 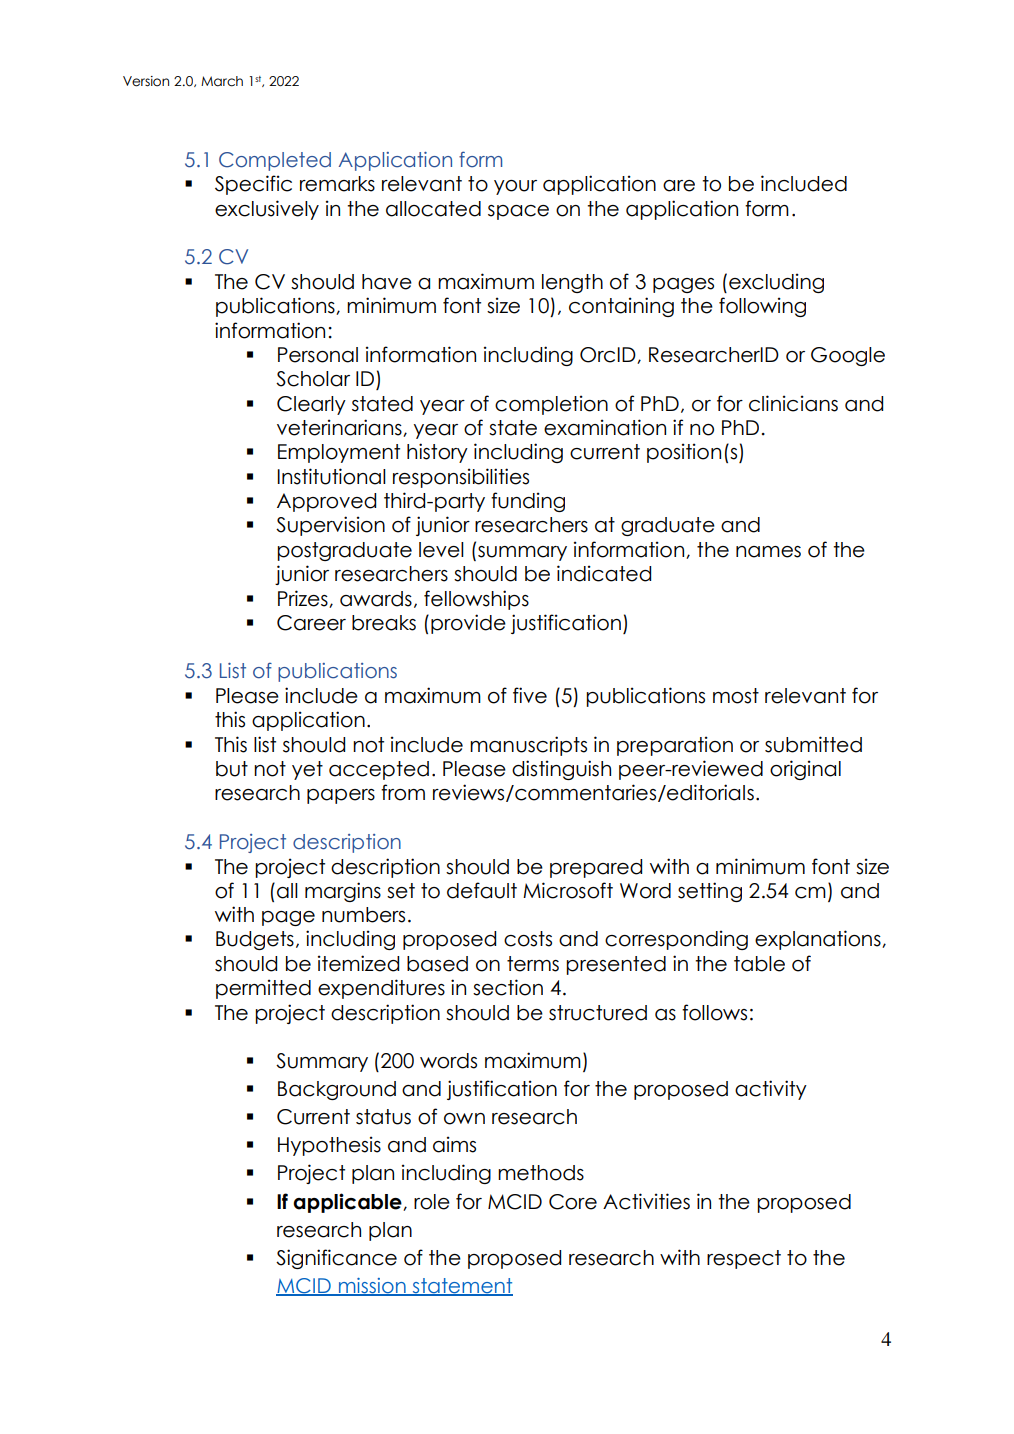 What do you see at coordinates (311, 405) in the page?
I see `Clearly` at bounding box center [311, 405].
